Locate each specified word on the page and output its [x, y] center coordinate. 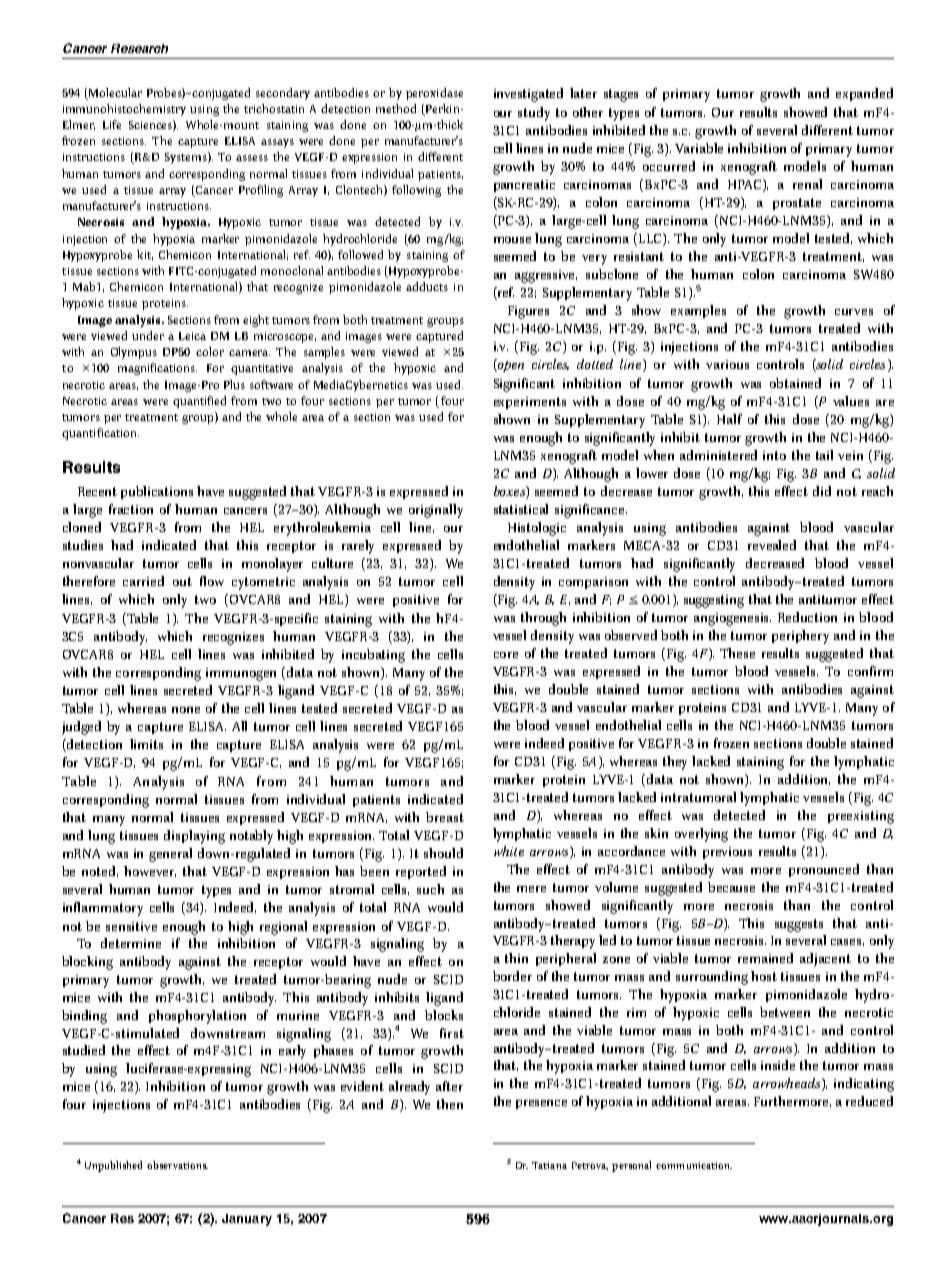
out [182, 581]
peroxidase [434, 94]
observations [177, 1165]
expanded [864, 94]
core [506, 655]
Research [139, 48]
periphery [800, 637]
